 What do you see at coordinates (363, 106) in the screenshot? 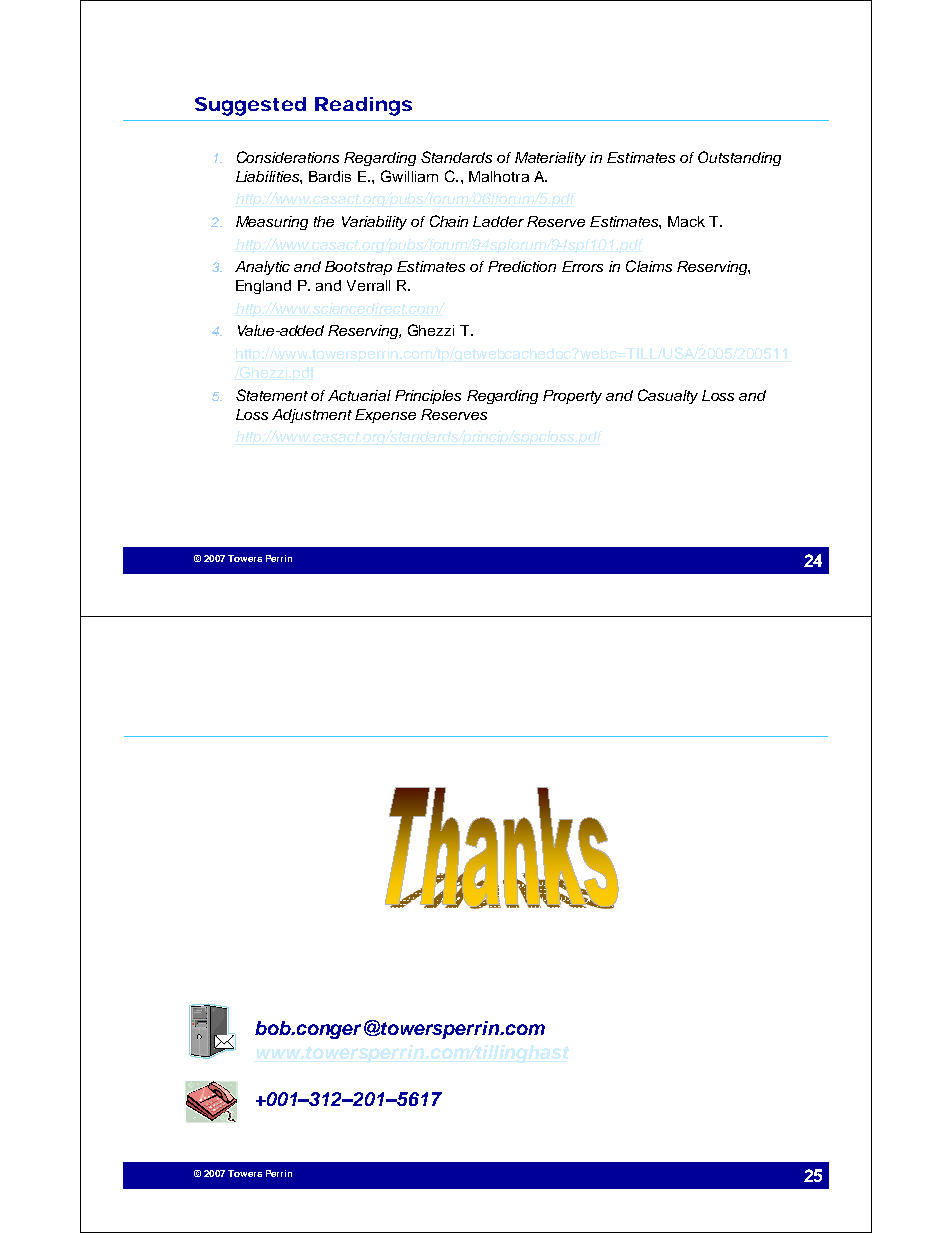
I see `Readings` at bounding box center [363, 106].
